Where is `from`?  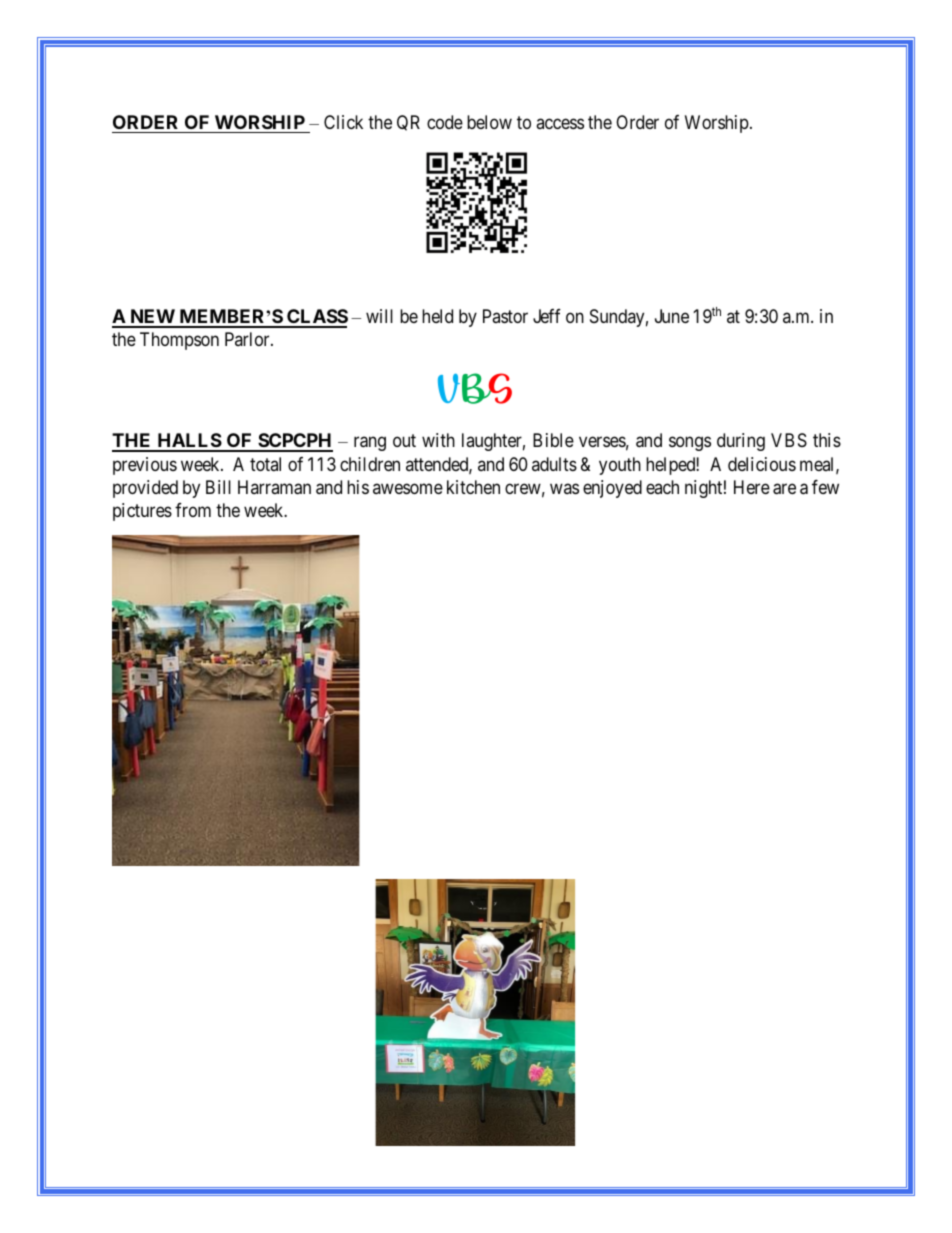
from is located at coordinates (193, 510).
